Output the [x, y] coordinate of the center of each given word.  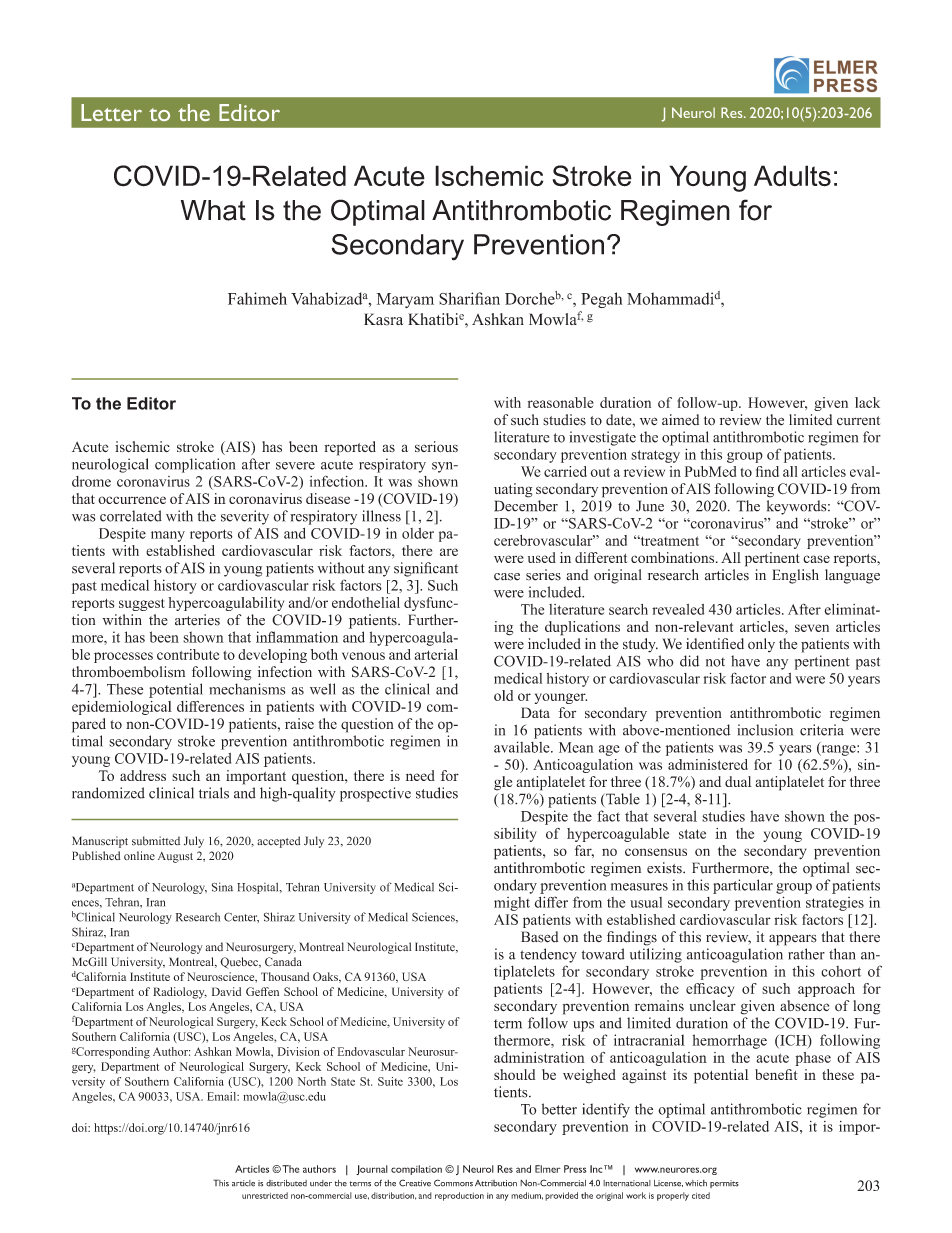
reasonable [561, 402]
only [761, 645]
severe [295, 466]
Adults [792, 176]
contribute [188, 654]
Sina [222, 887]
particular [743, 886]
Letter [111, 112]
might [512, 904]
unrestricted [265, 1195]
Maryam [405, 300]
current [858, 420]
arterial [436, 654]
